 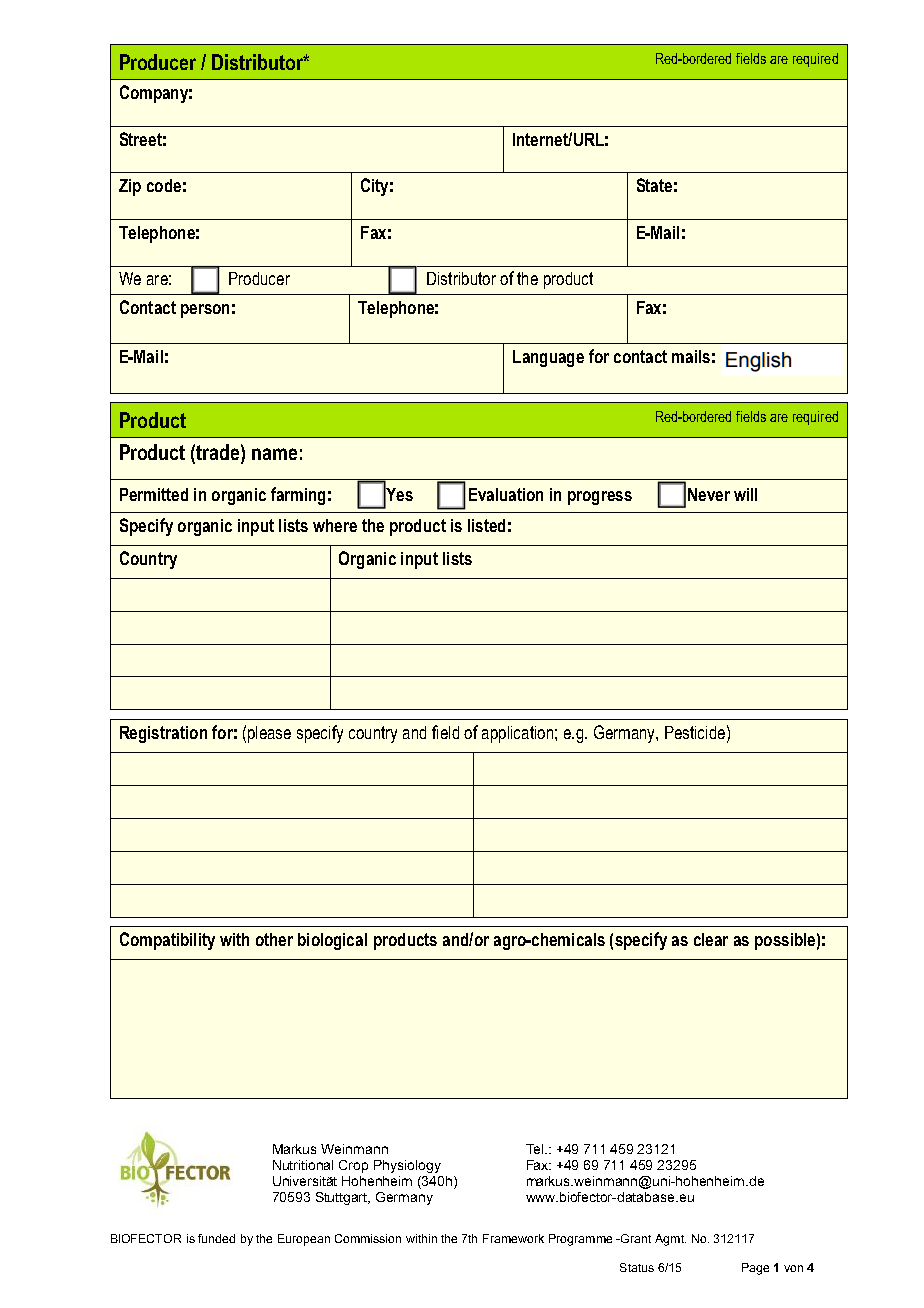 What do you see at coordinates (506, 494) in the screenshot?
I see `Evaluation` at bounding box center [506, 494].
